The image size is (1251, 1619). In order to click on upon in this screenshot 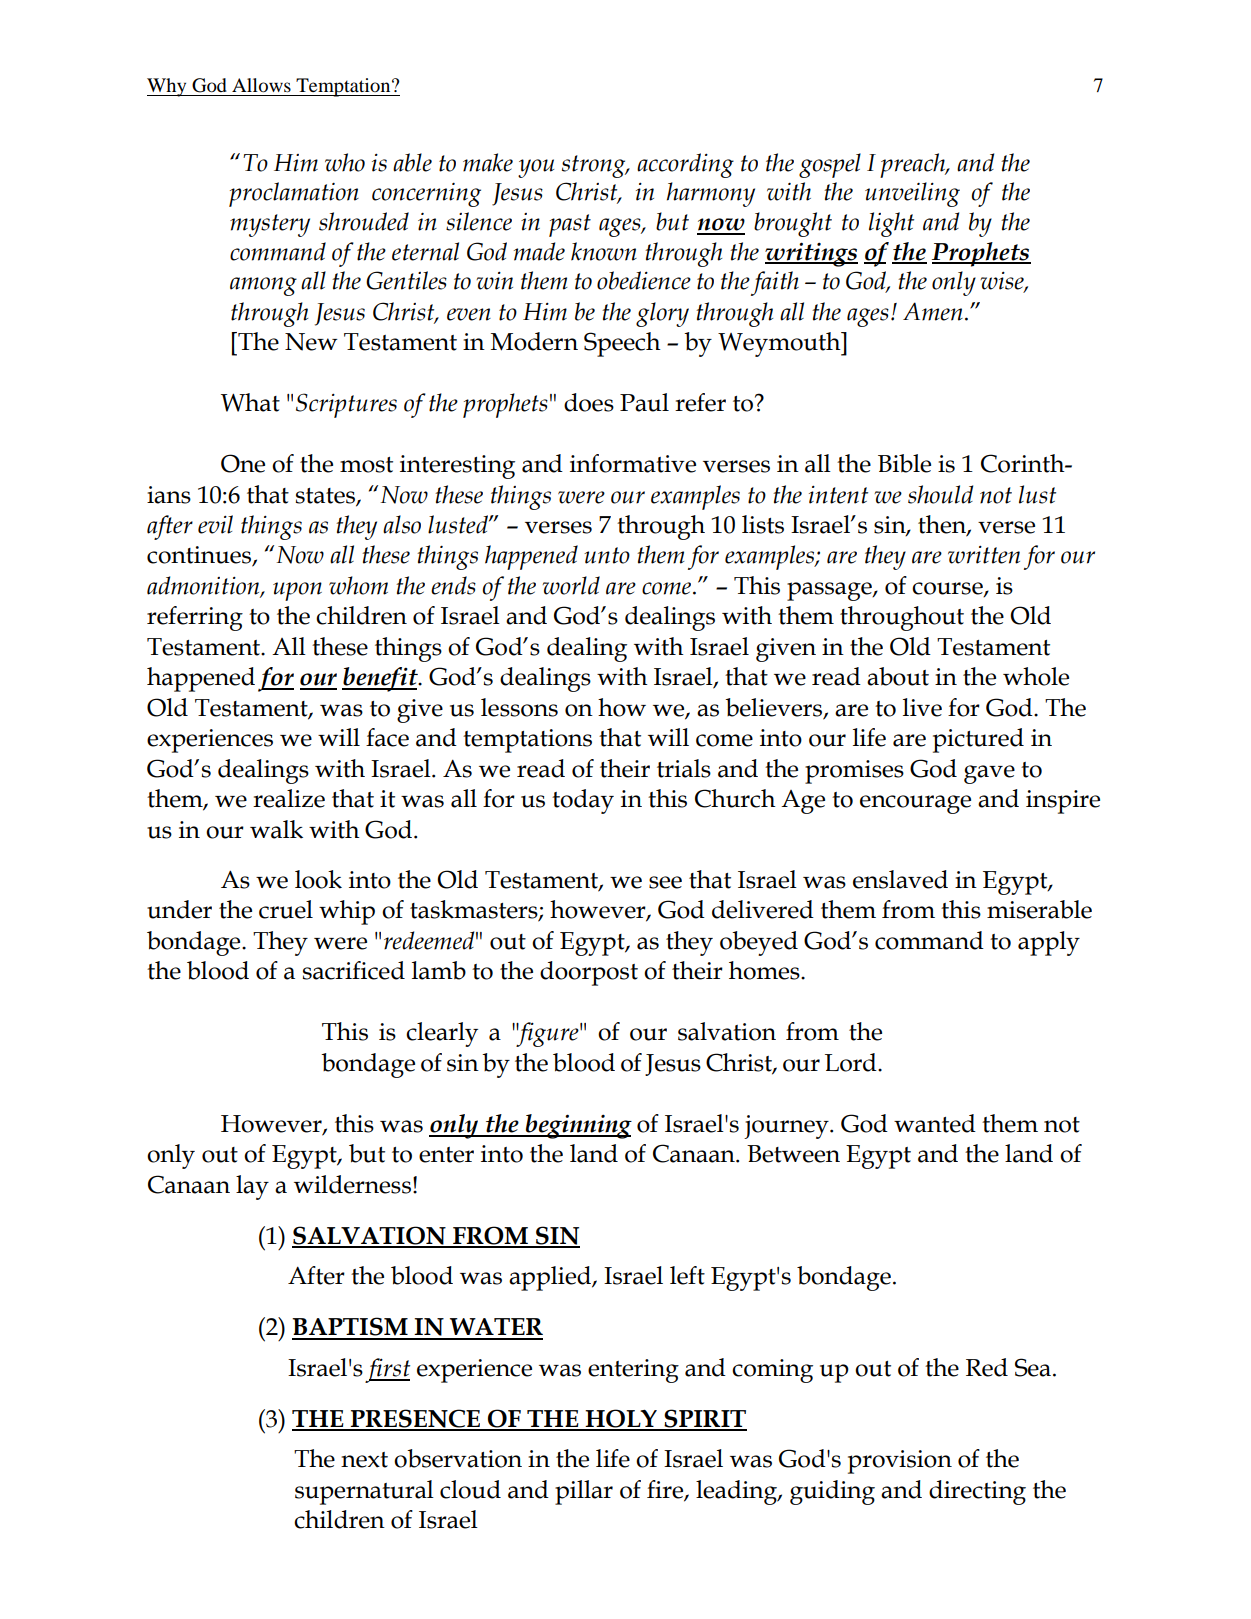, I will do `click(297, 591)`.
